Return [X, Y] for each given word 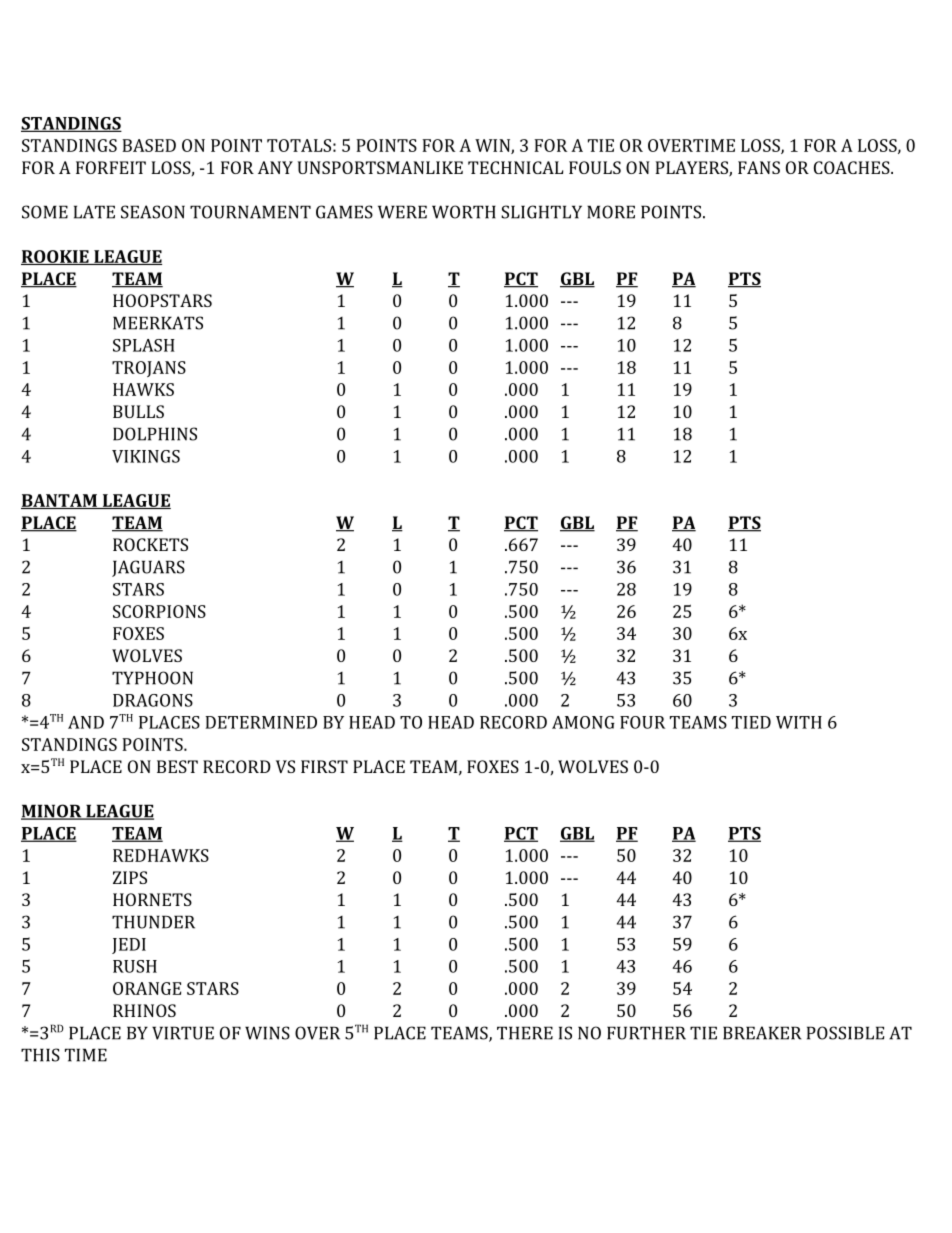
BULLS [138, 411]
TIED [751, 722]
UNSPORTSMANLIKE [380, 167]
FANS [759, 167]
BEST [177, 766]
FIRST [324, 766]
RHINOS [144, 1010]
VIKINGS [146, 456]
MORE [611, 212]
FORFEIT [111, 167]
